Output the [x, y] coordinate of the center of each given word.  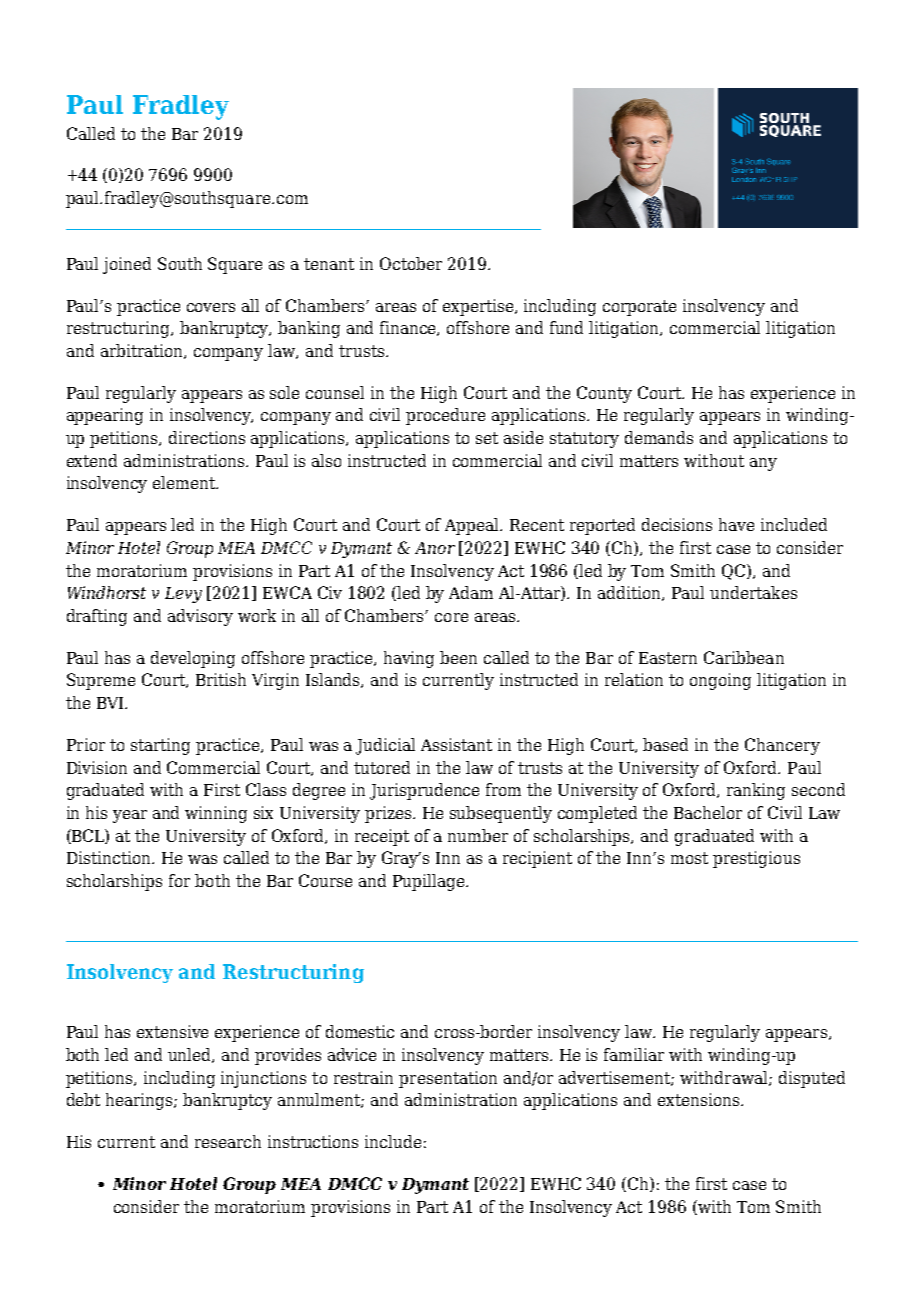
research [228, 1141]
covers [211, 307]
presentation [448, 1079]
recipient [537, 859]
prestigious [756, 859]
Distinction [110, 857]
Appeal [473, 526]
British [221, 679]
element [185, 482]
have [736, 524]
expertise [479, 307]
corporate [639, 308]
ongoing [720, 681]
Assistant [456, 744]
